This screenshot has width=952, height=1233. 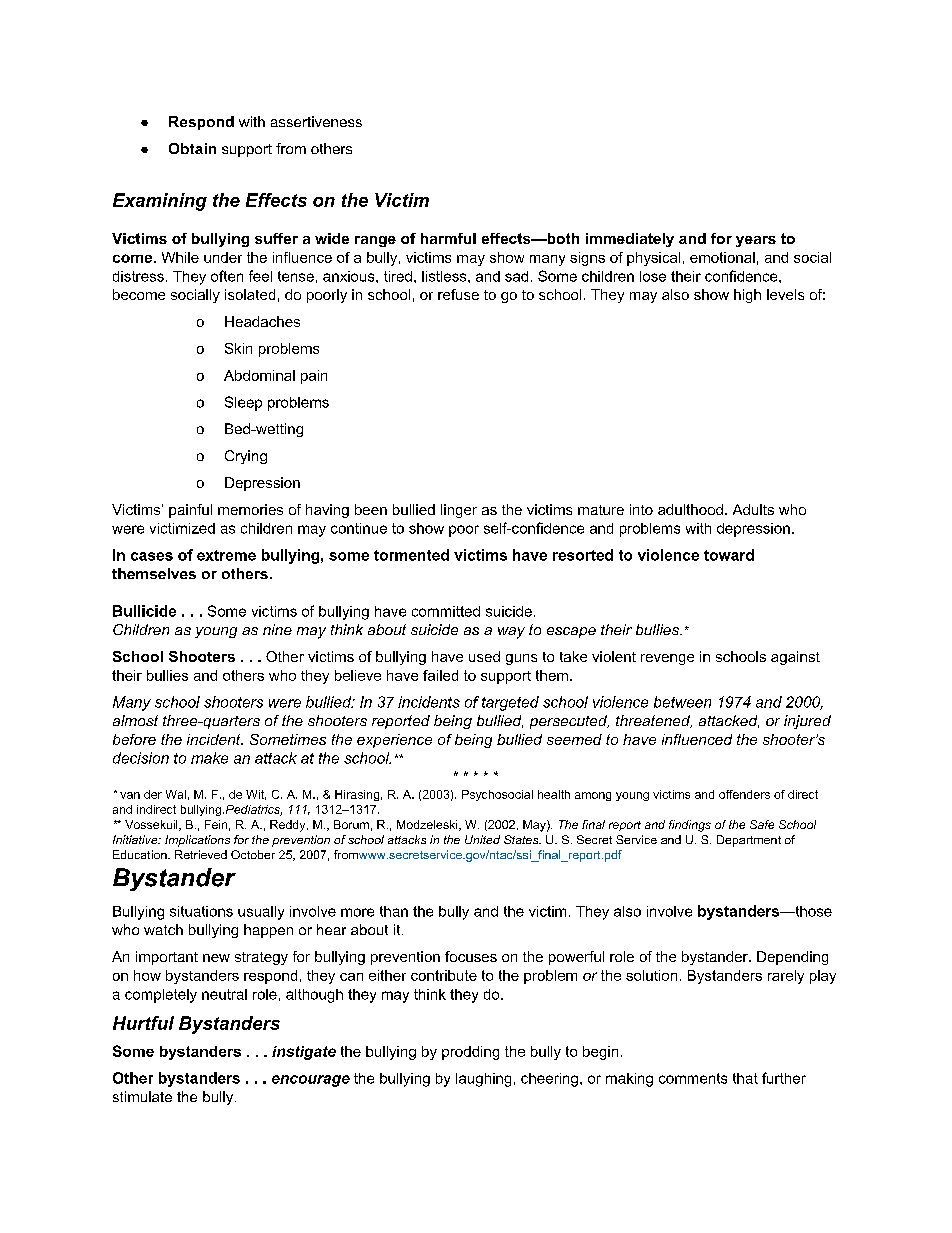 I want to click on United, so click(x=482, y=839).
